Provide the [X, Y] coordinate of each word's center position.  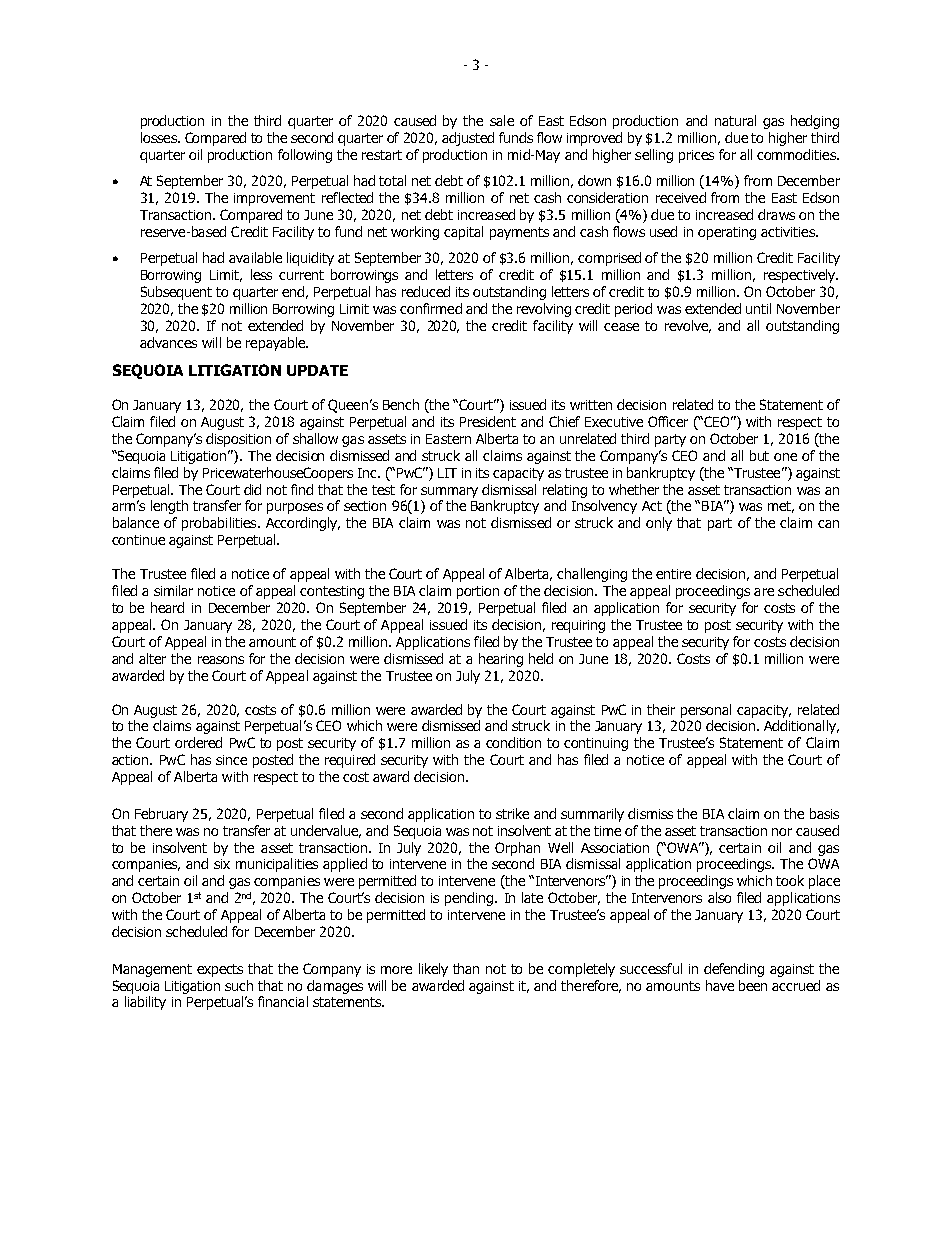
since [231, 760]
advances [168, 342]
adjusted [468, 139]
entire [673, 574]
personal [706, 711]
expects [220, 970]
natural [735, 120]
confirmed [431, 308]
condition [513, 742]
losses [160, 137]
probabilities [220, 524]
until [758, 308]
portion [478, 592]
